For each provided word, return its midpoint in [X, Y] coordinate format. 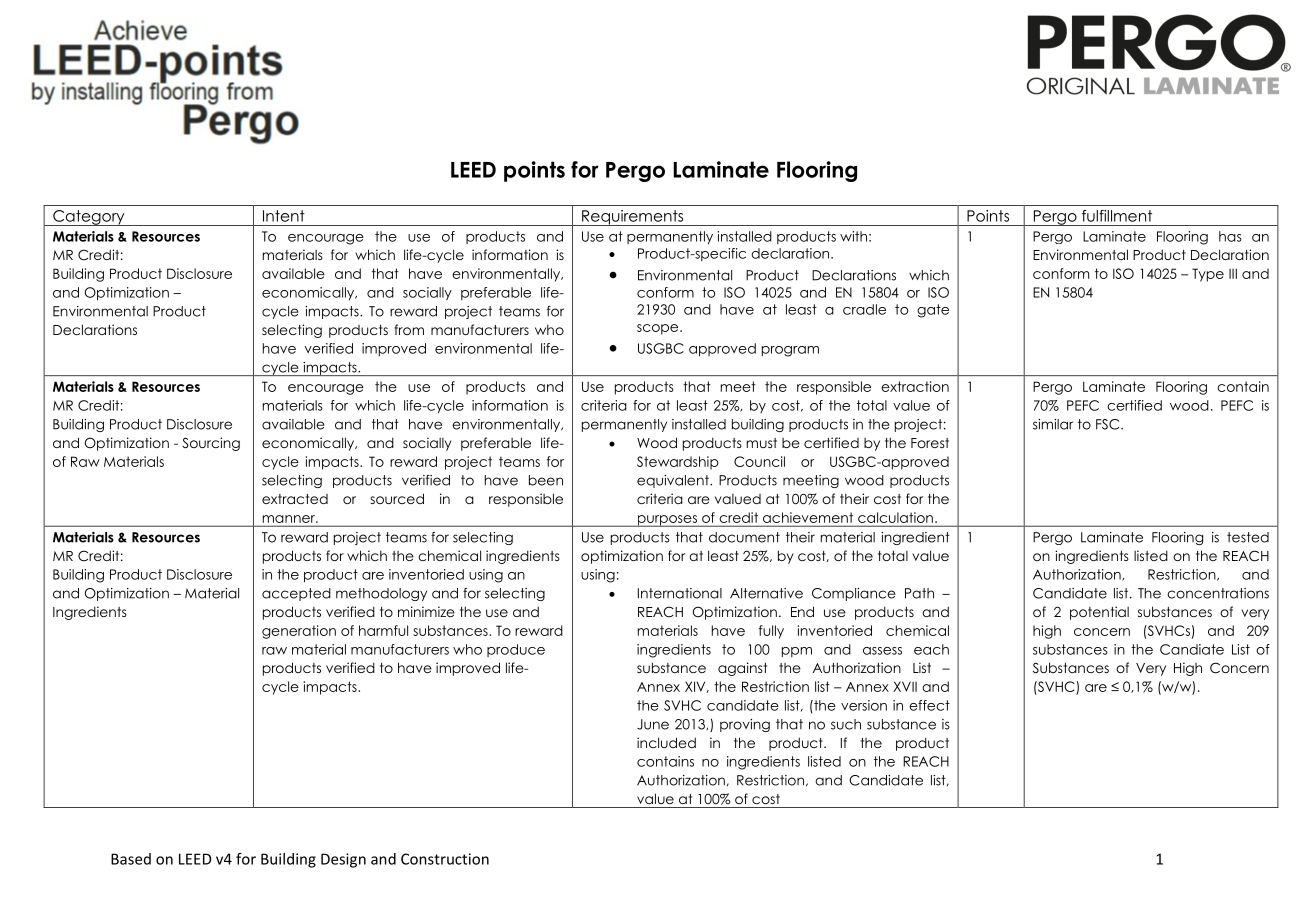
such [846, 724]
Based [131, 859]
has [1230, 236]
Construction [445, 859]
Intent [284, 216]
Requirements [633, 218]
